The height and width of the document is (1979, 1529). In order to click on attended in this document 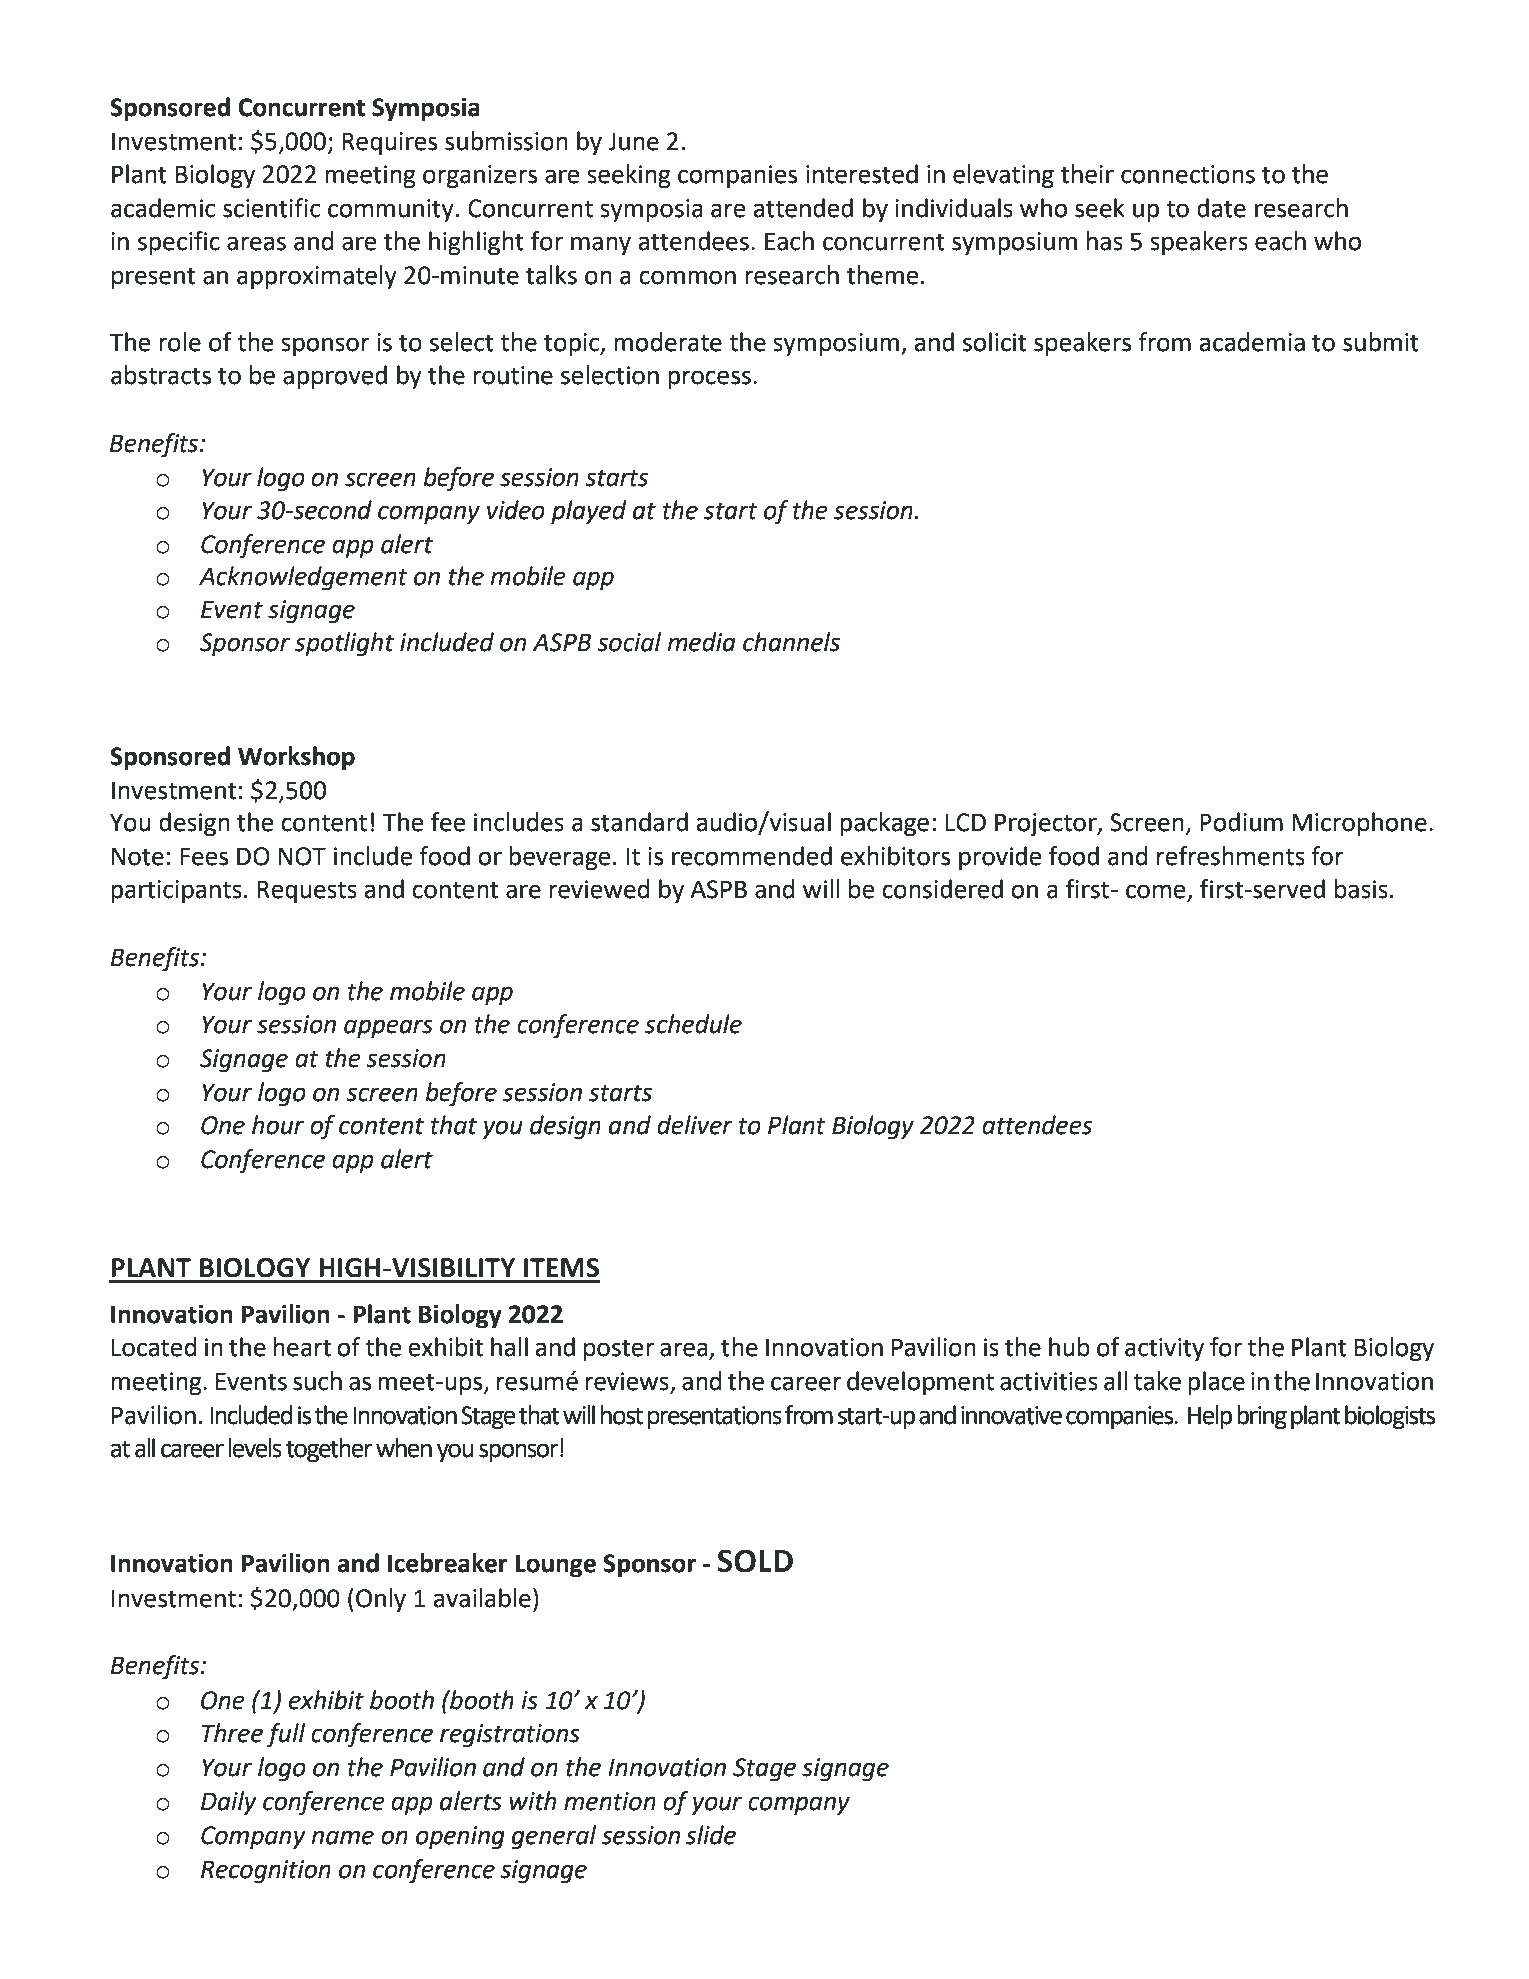, I will do `click(803, 208)`.
